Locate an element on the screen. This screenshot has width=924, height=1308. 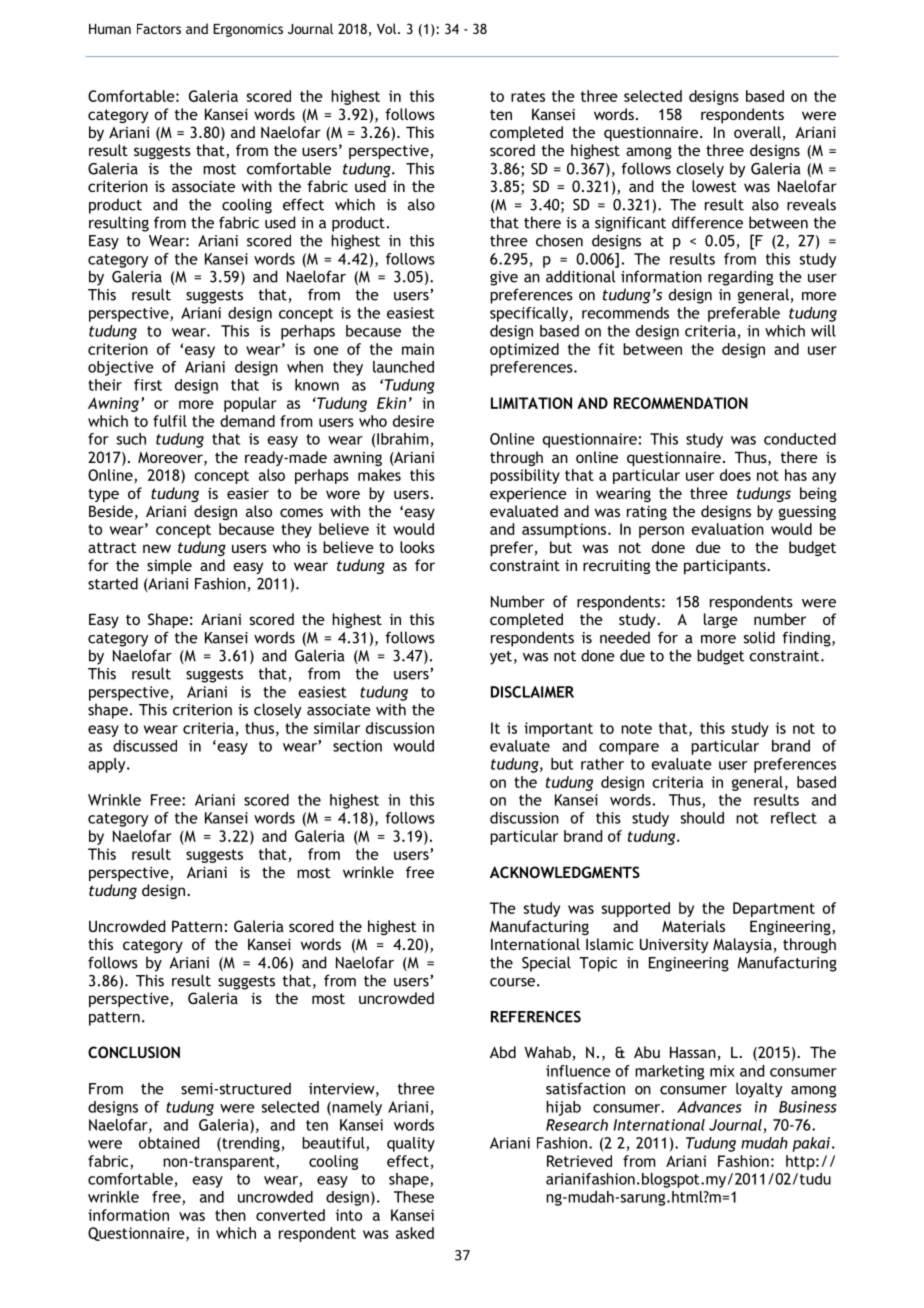
ACKNOWLEDGMENTS is located at coordinates (565, 872).
